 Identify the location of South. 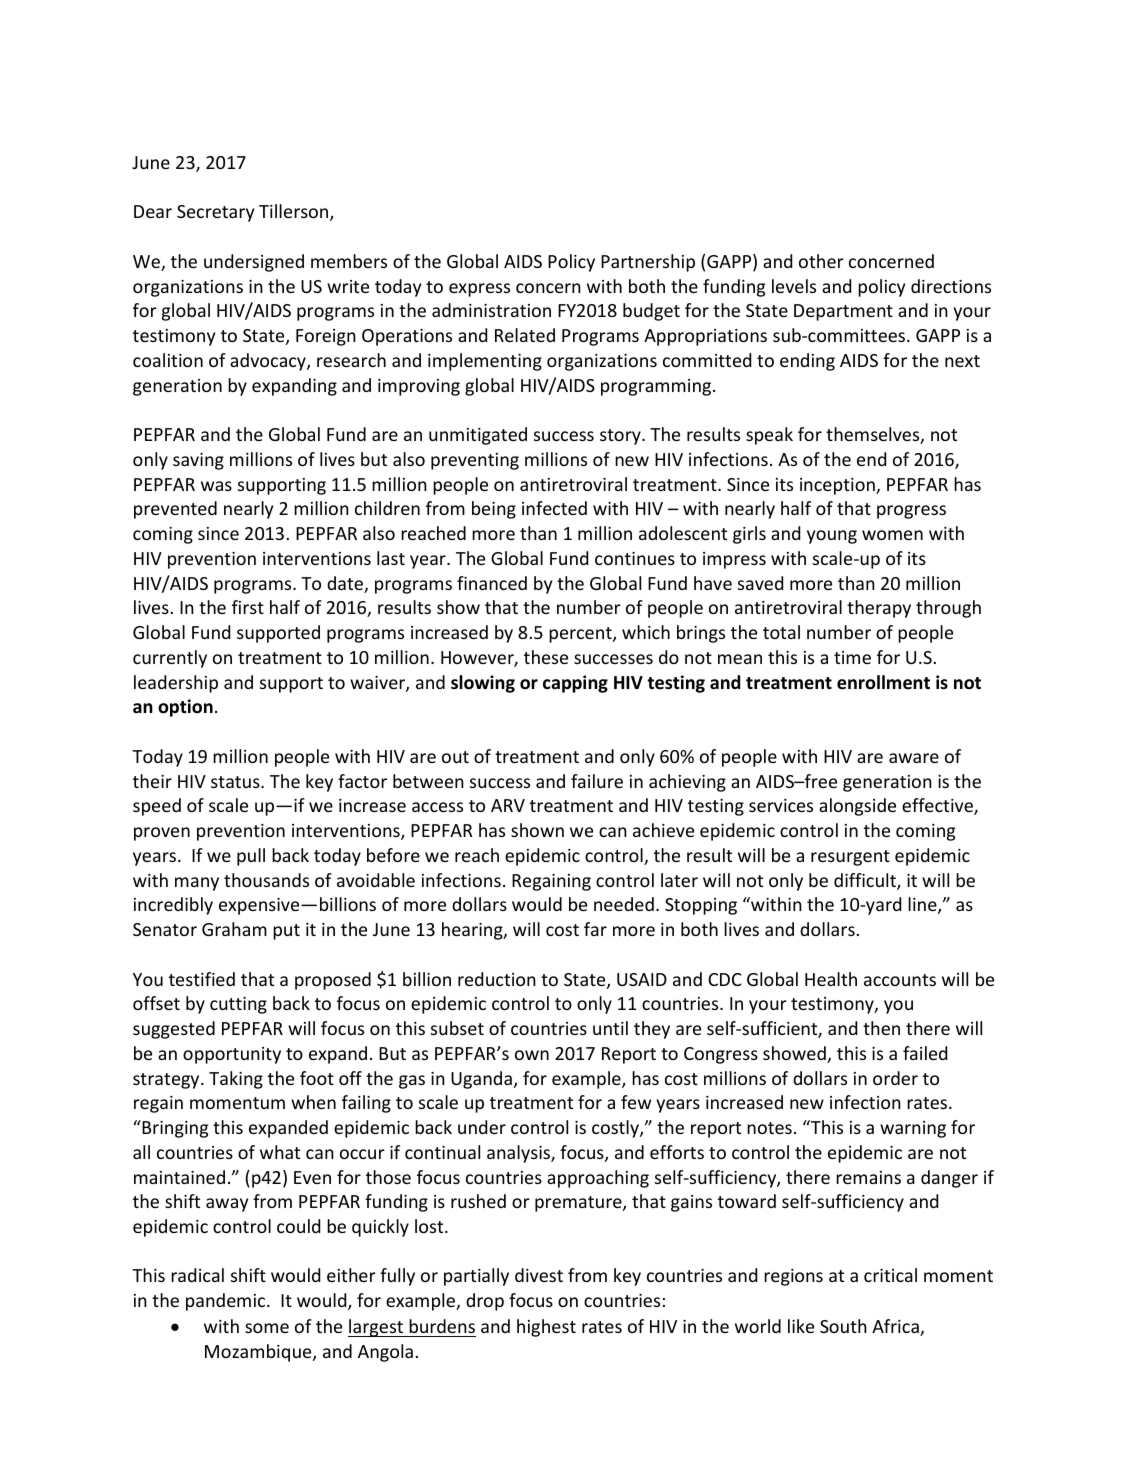
(843, 1326).
